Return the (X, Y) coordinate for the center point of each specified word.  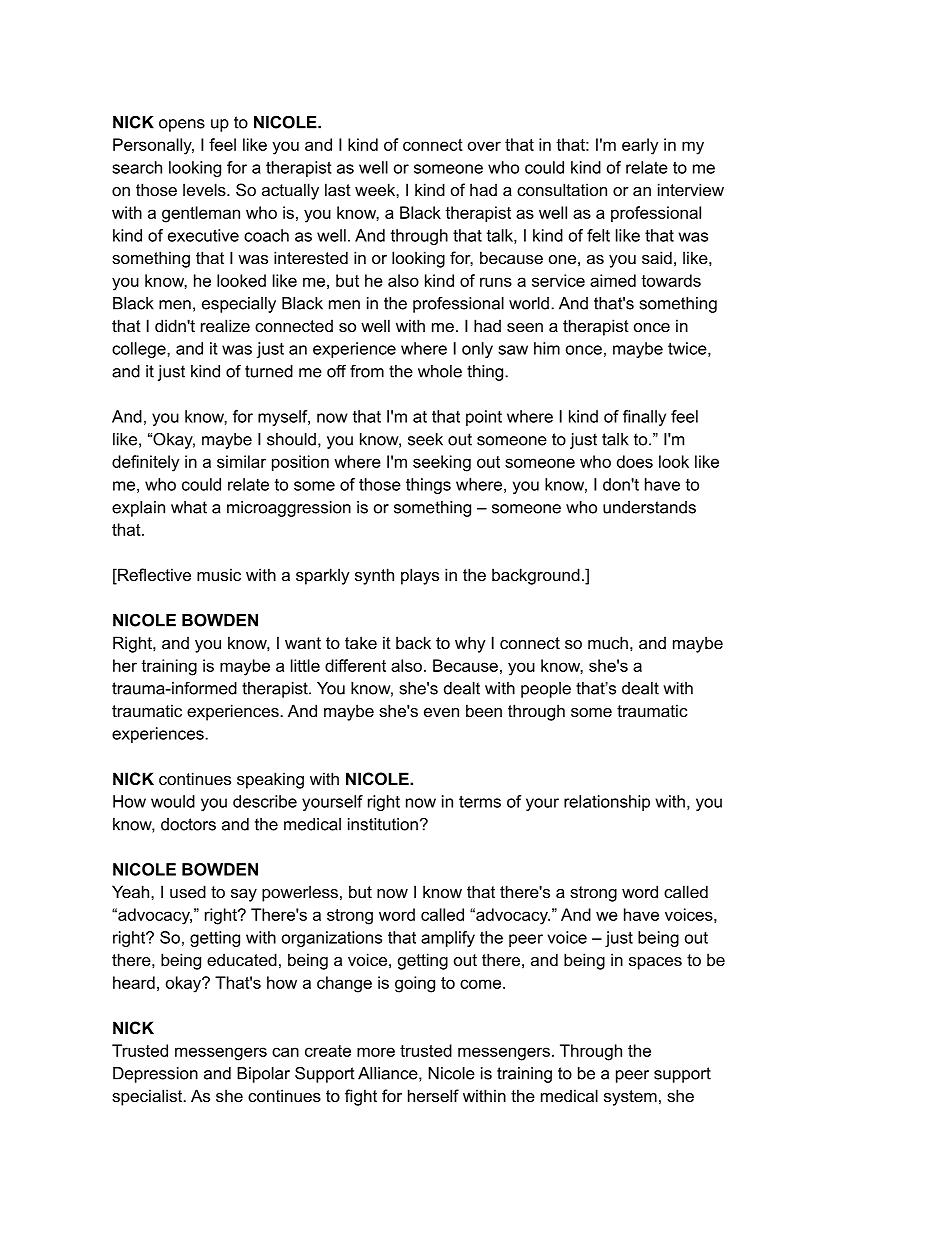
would (173, 801)
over (484, 146)
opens (182, 125)
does (635, 461)
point (484, 418)
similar (241, 461)
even (441, 712)
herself (433, 1095)
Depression (155, 1075)
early (640, 146)
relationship (607, 803)
